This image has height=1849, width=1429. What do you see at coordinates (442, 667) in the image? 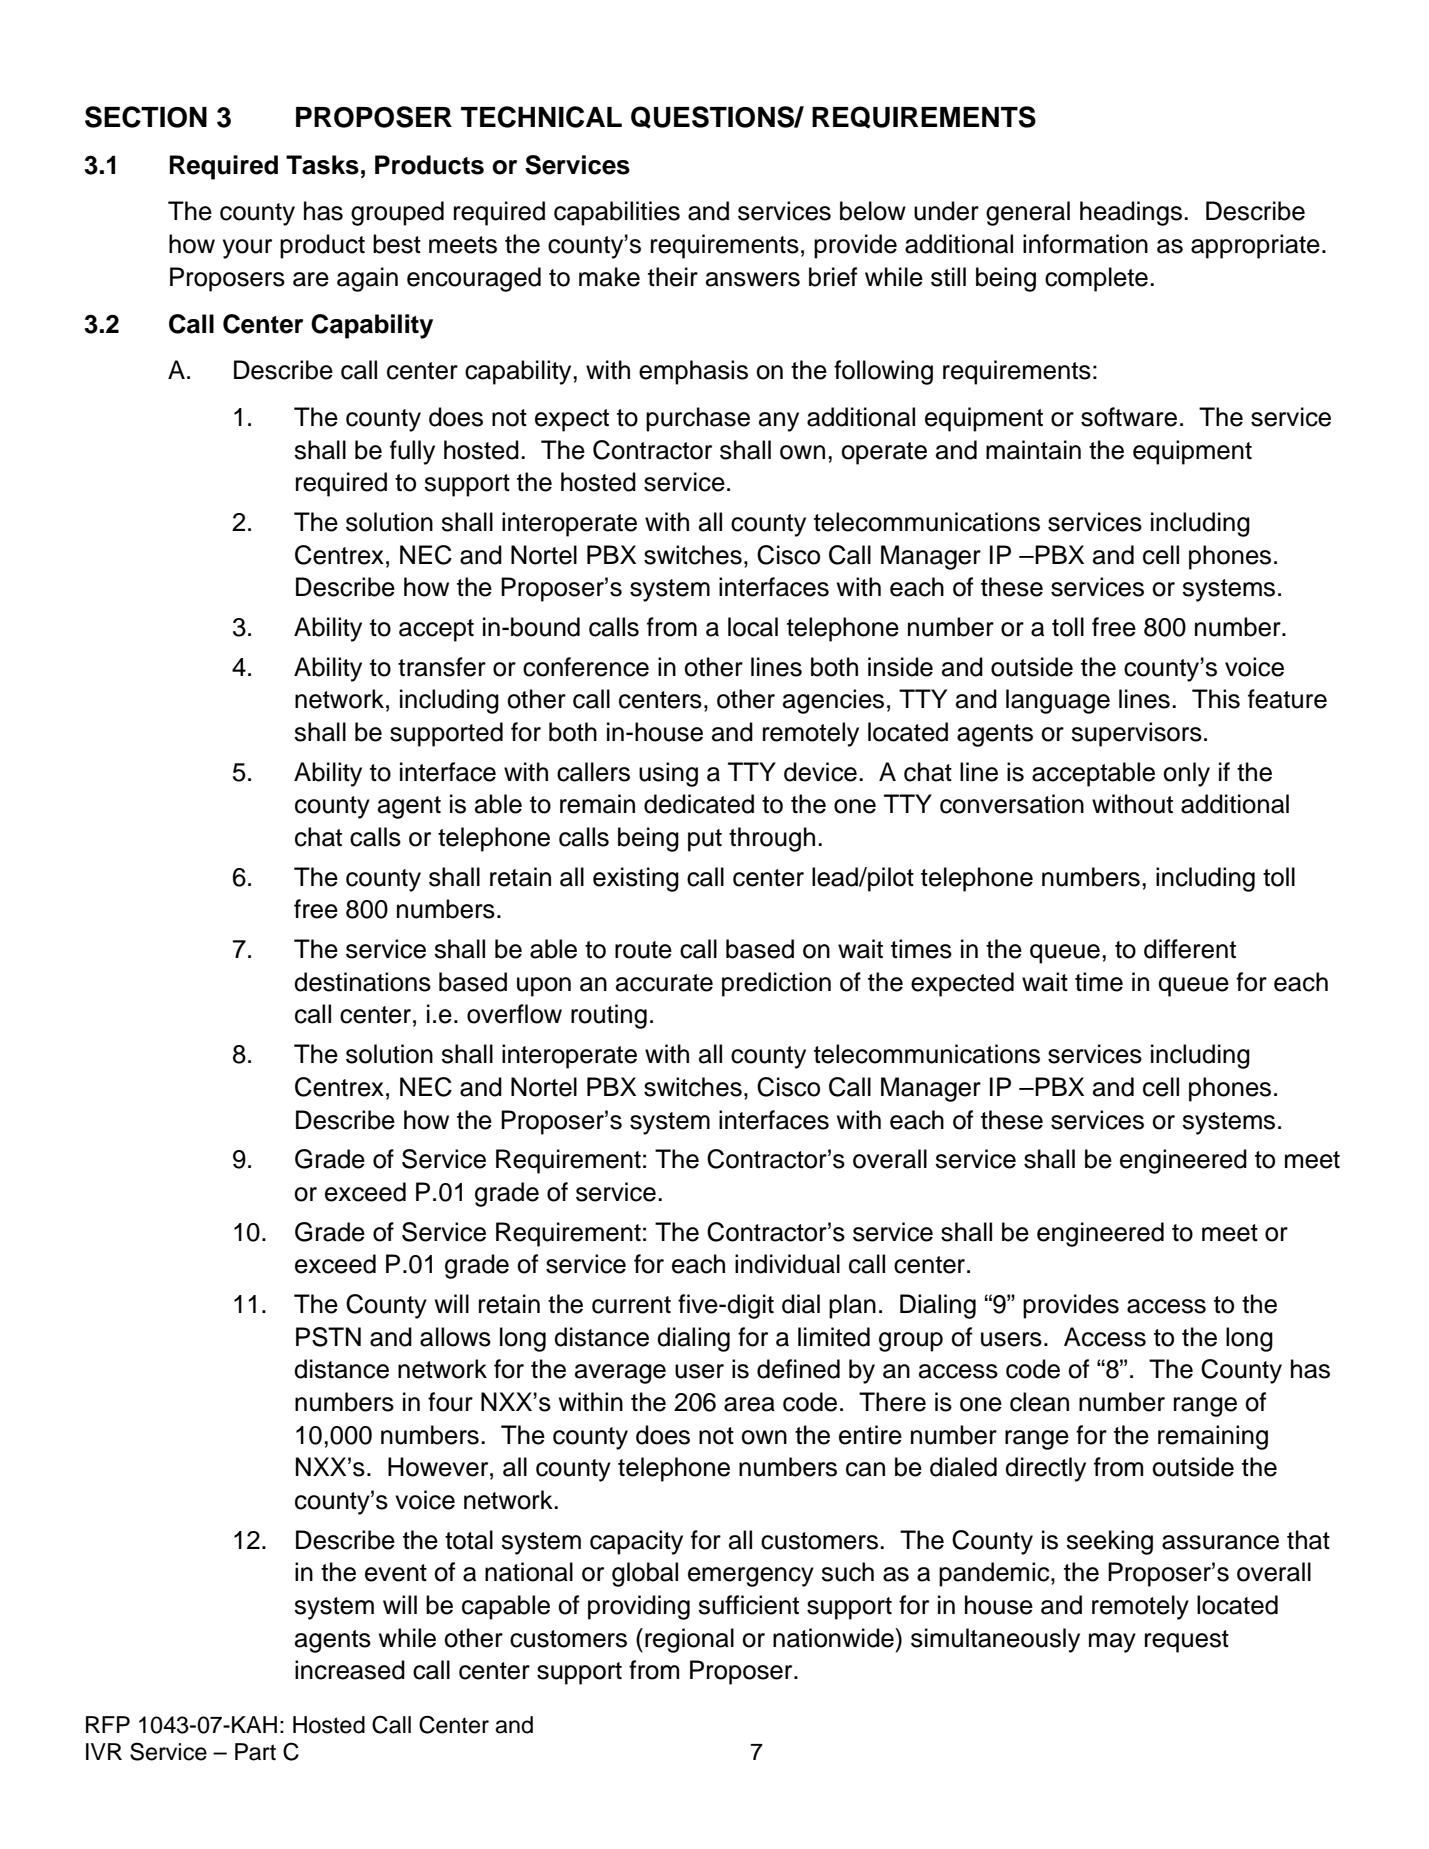
I see `transfer` at bounding box center [442, 667].
